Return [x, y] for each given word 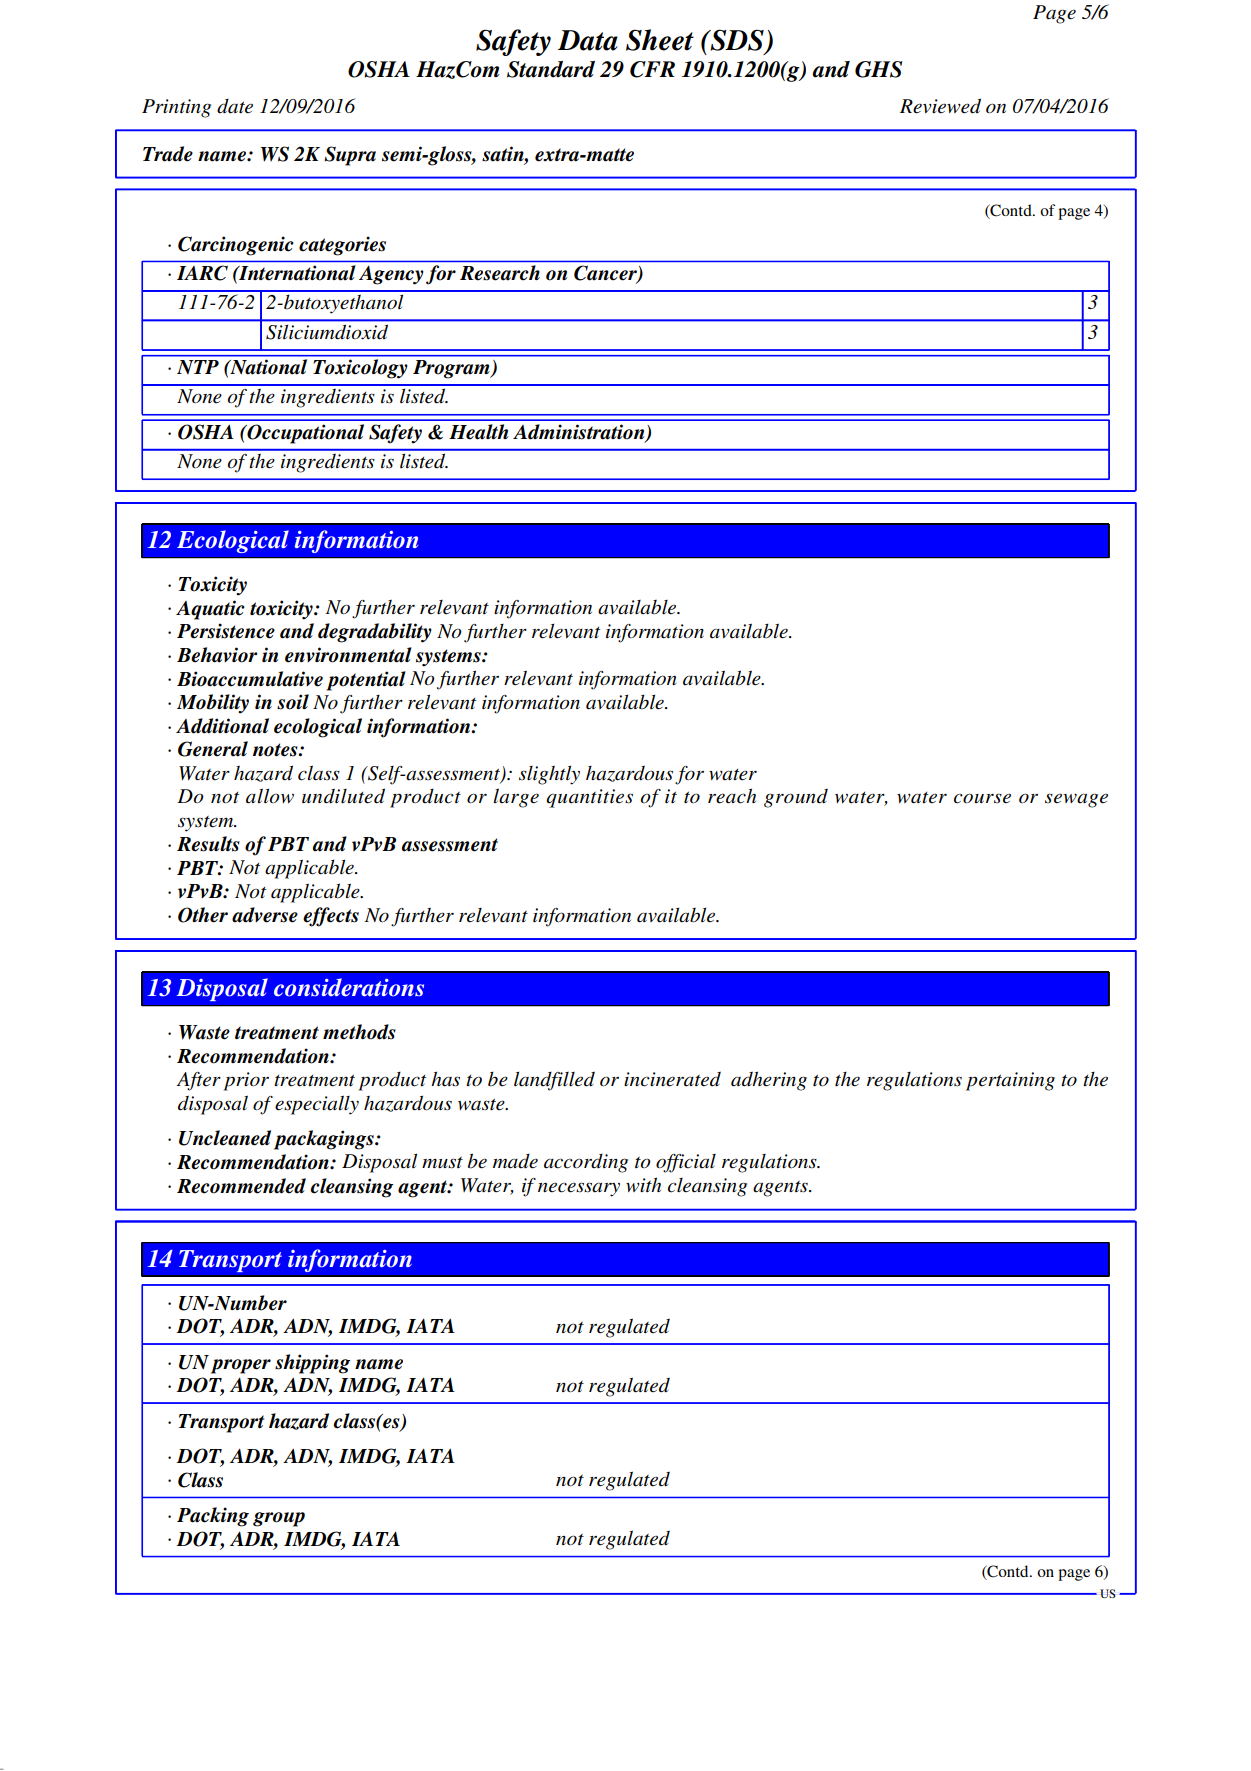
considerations [349, 987]
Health [479, 432]
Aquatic [210, 610]
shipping [312, 1364]
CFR [652, 69]
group [279, 1519]
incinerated [672, 1079]
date [235, 106]
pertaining [1010, 1081]
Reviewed [940, 106]
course [982, 798]
